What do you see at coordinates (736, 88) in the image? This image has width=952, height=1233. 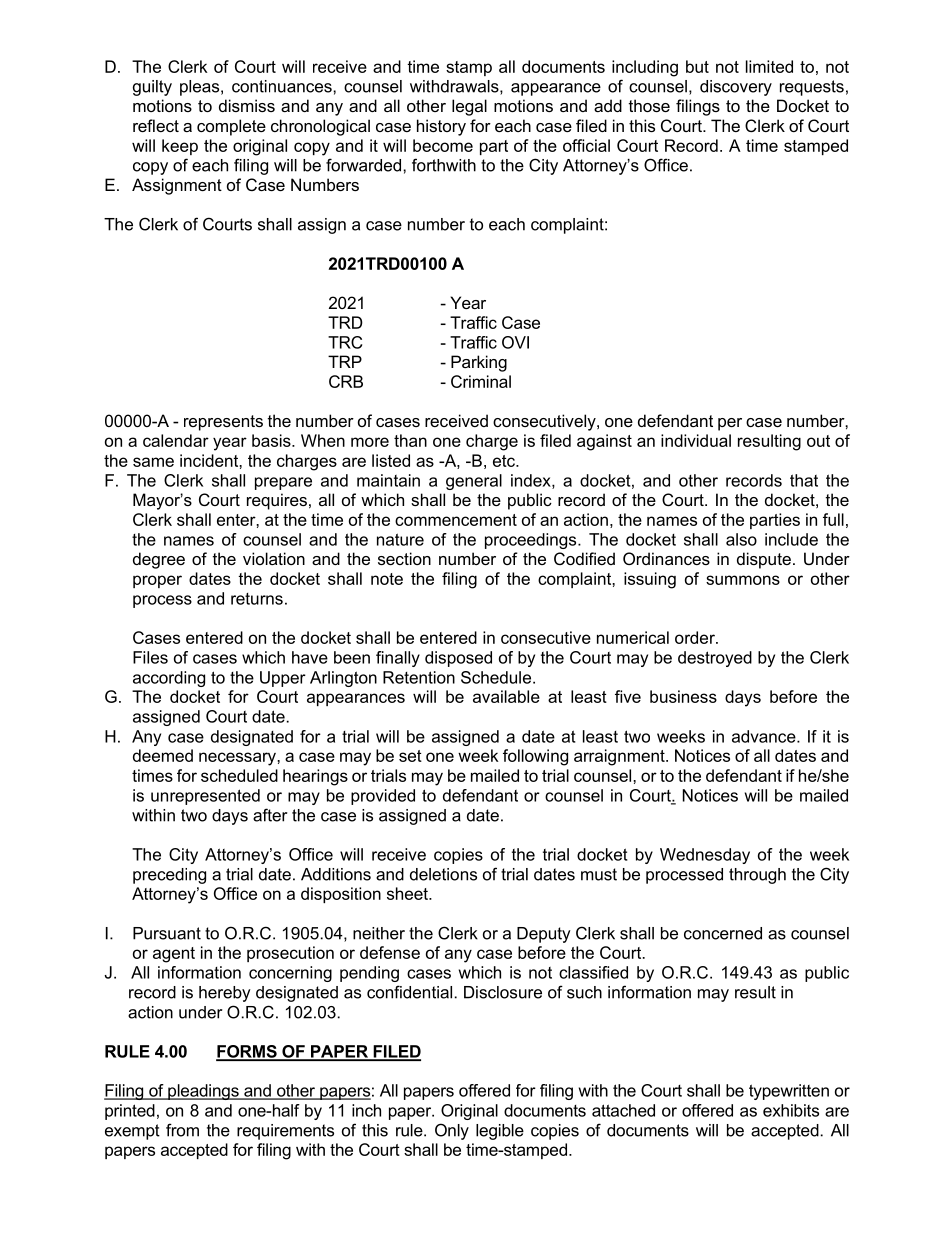 I see `discovery` at bounding box center [736, 88].
